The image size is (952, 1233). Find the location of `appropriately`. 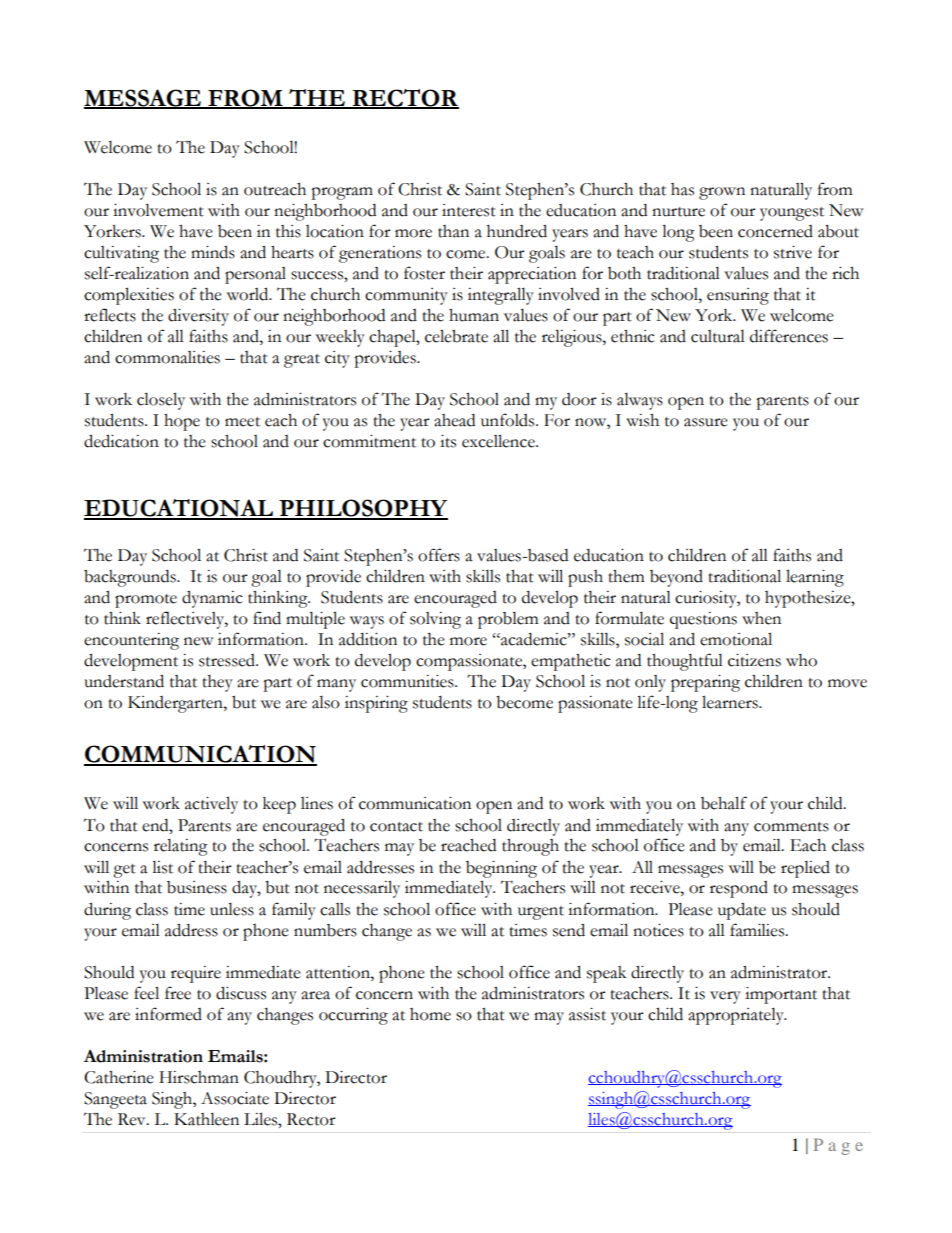

appropriately is located at coordinates (737, 1016).
